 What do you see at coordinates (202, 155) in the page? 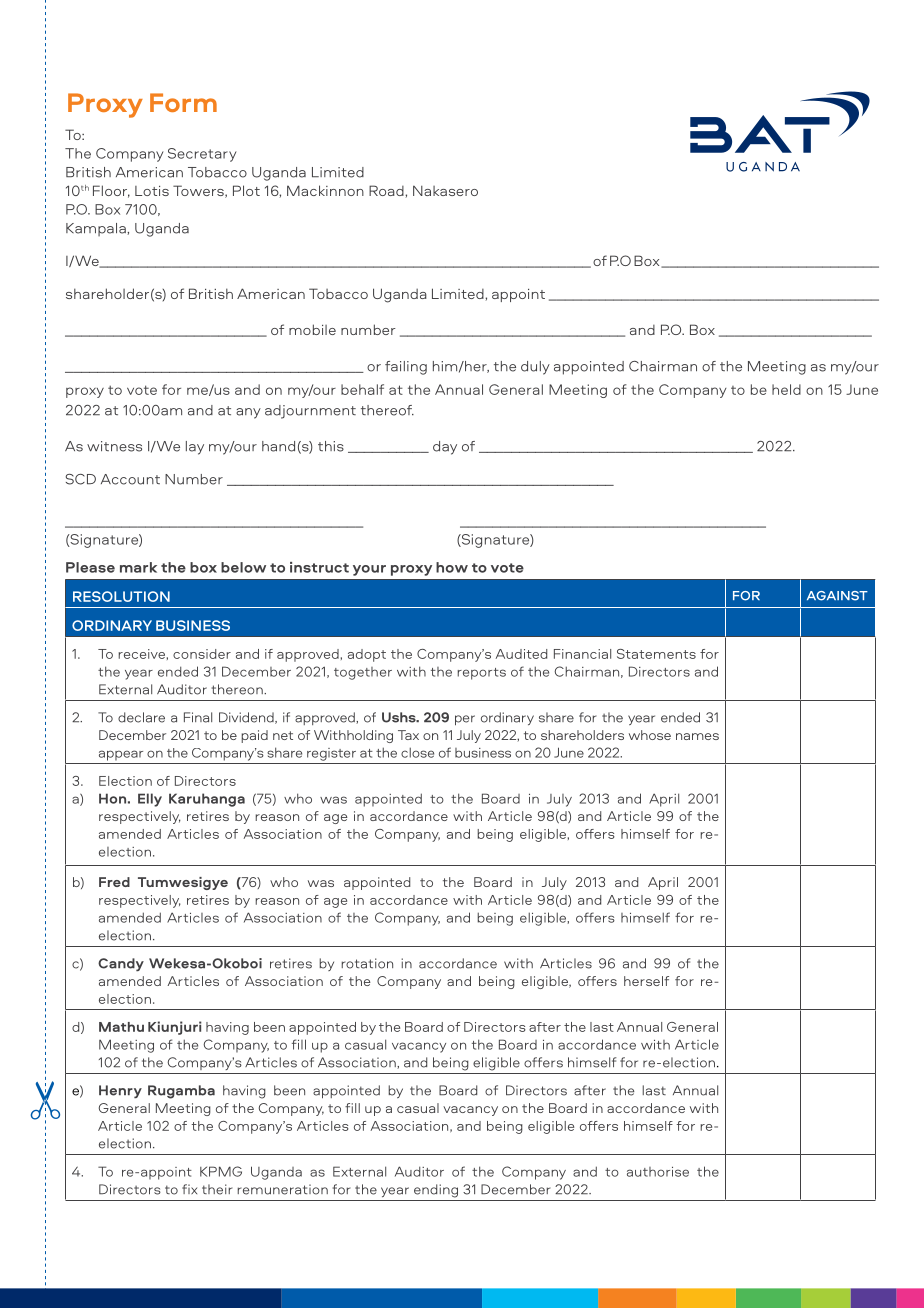
I see `Secretary` at bounding box center [202, 155].
